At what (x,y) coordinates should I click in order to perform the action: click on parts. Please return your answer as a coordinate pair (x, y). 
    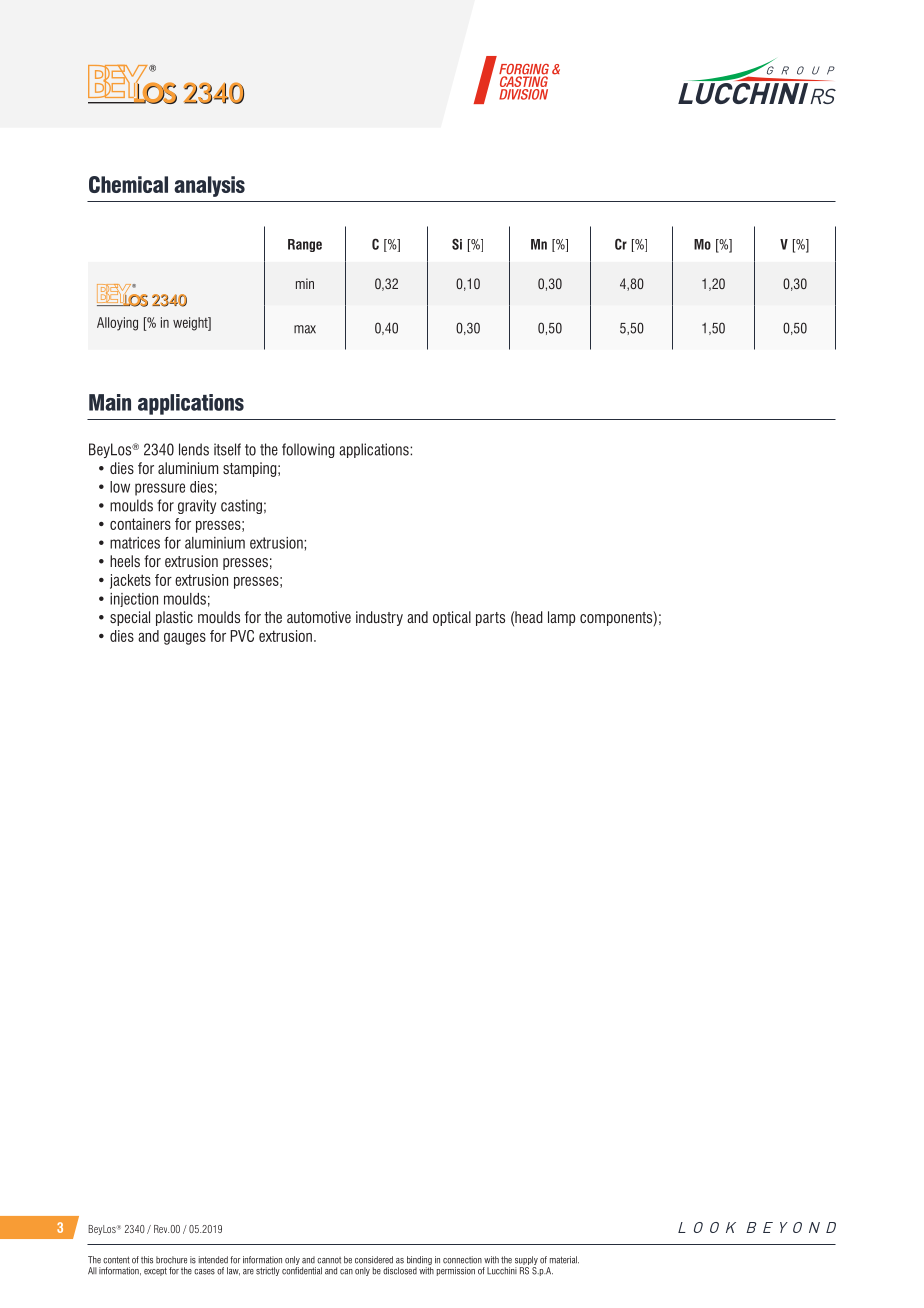
    Looking at the image, I should click on (490, 619).
